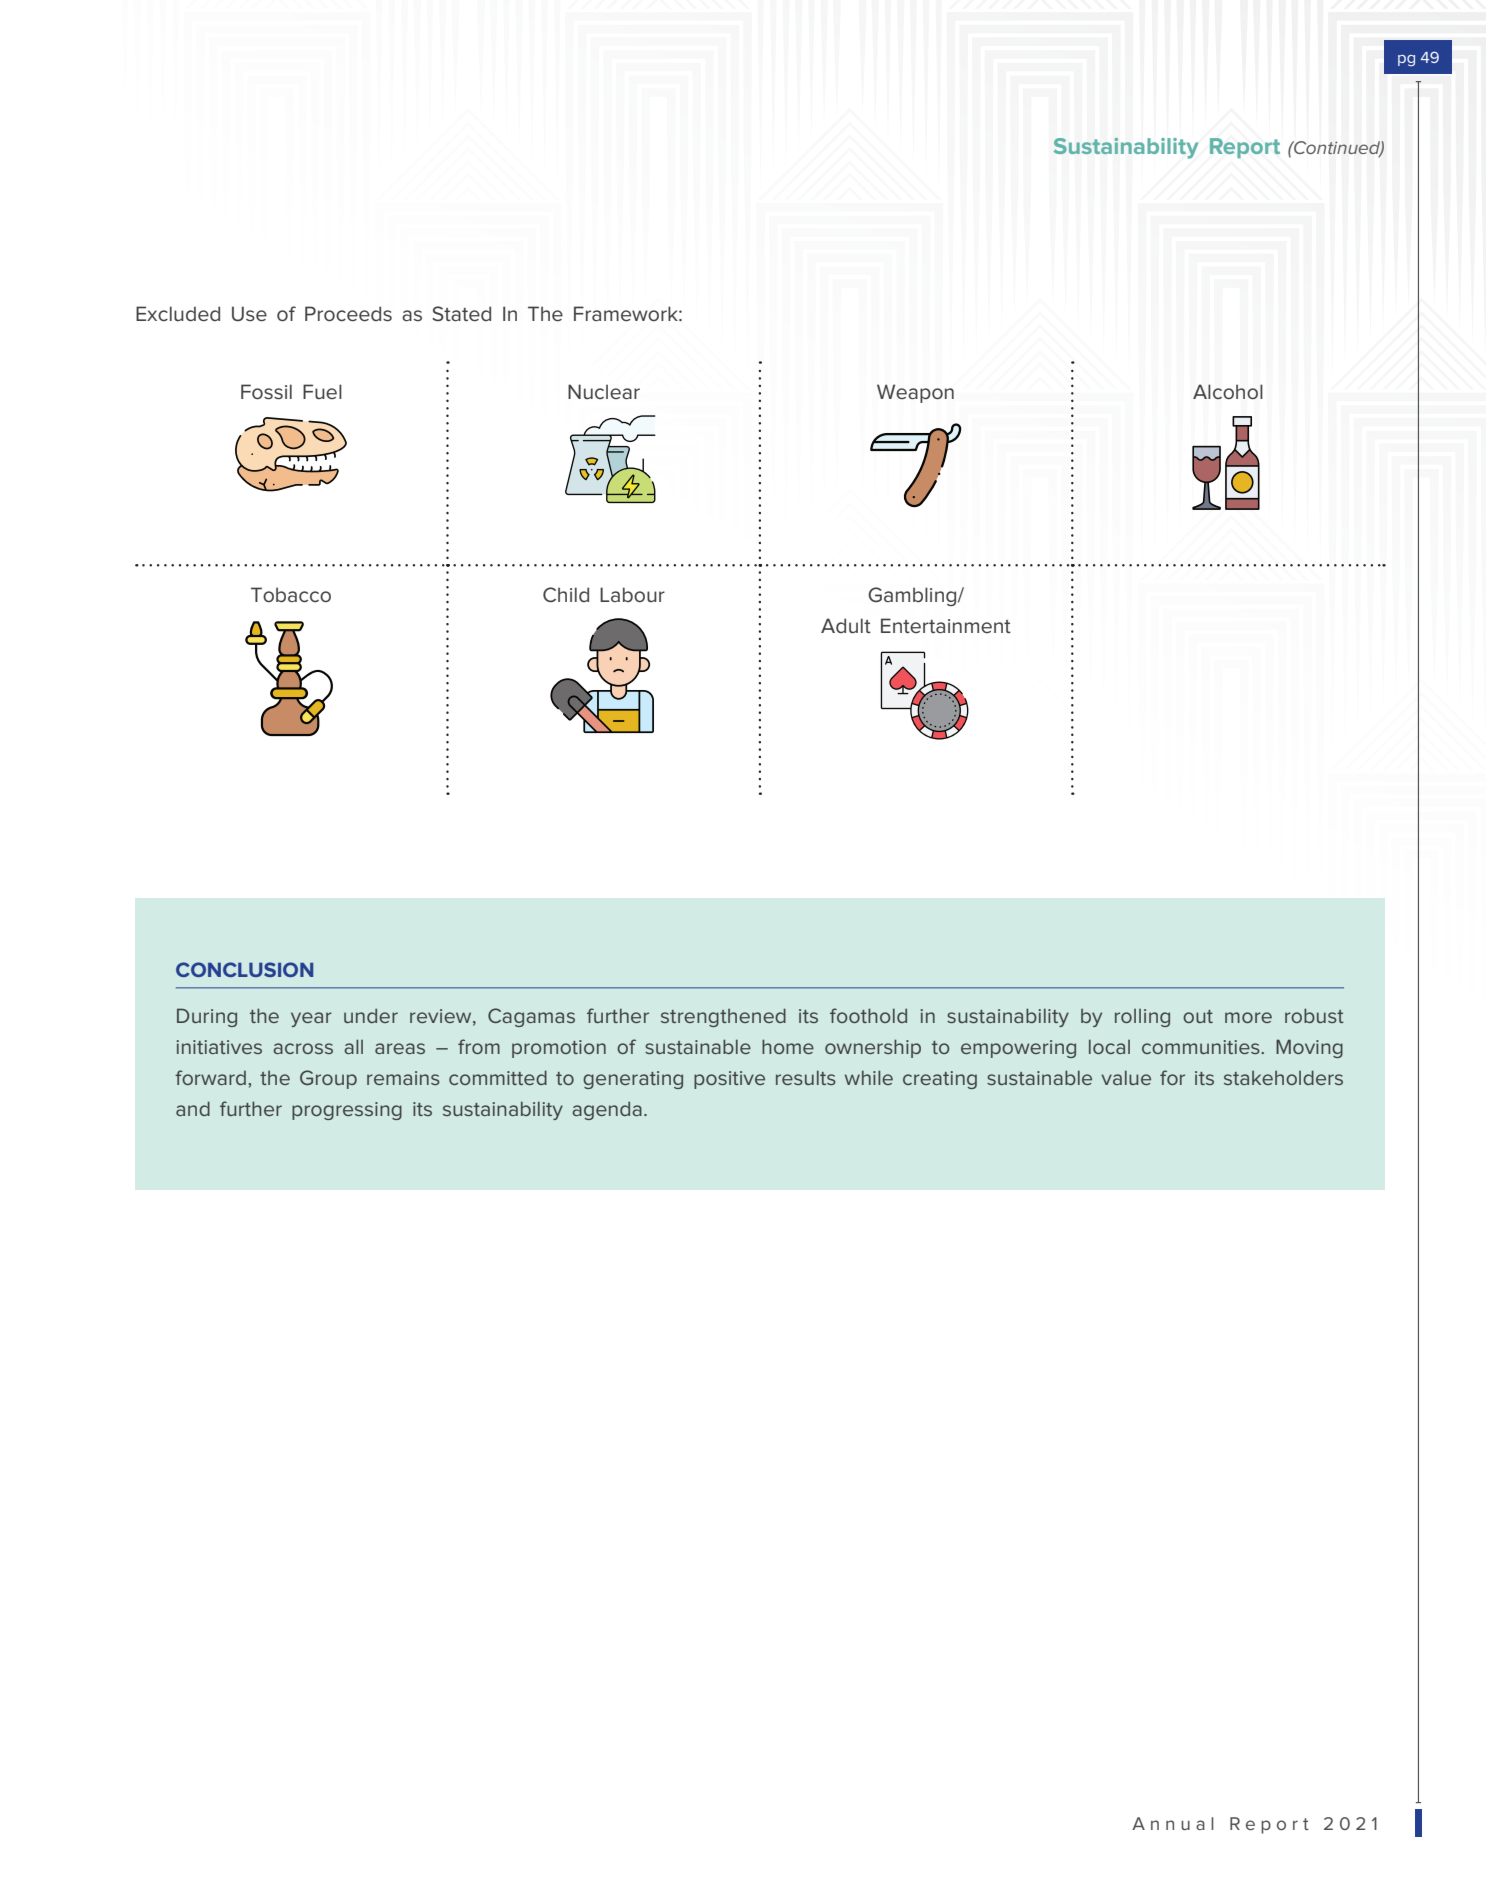 The width and height of the screenshot is (1486, 1891). Describe the element at coordinates (1173, 1823) in the screenshot. I see `Annual` at that location.
